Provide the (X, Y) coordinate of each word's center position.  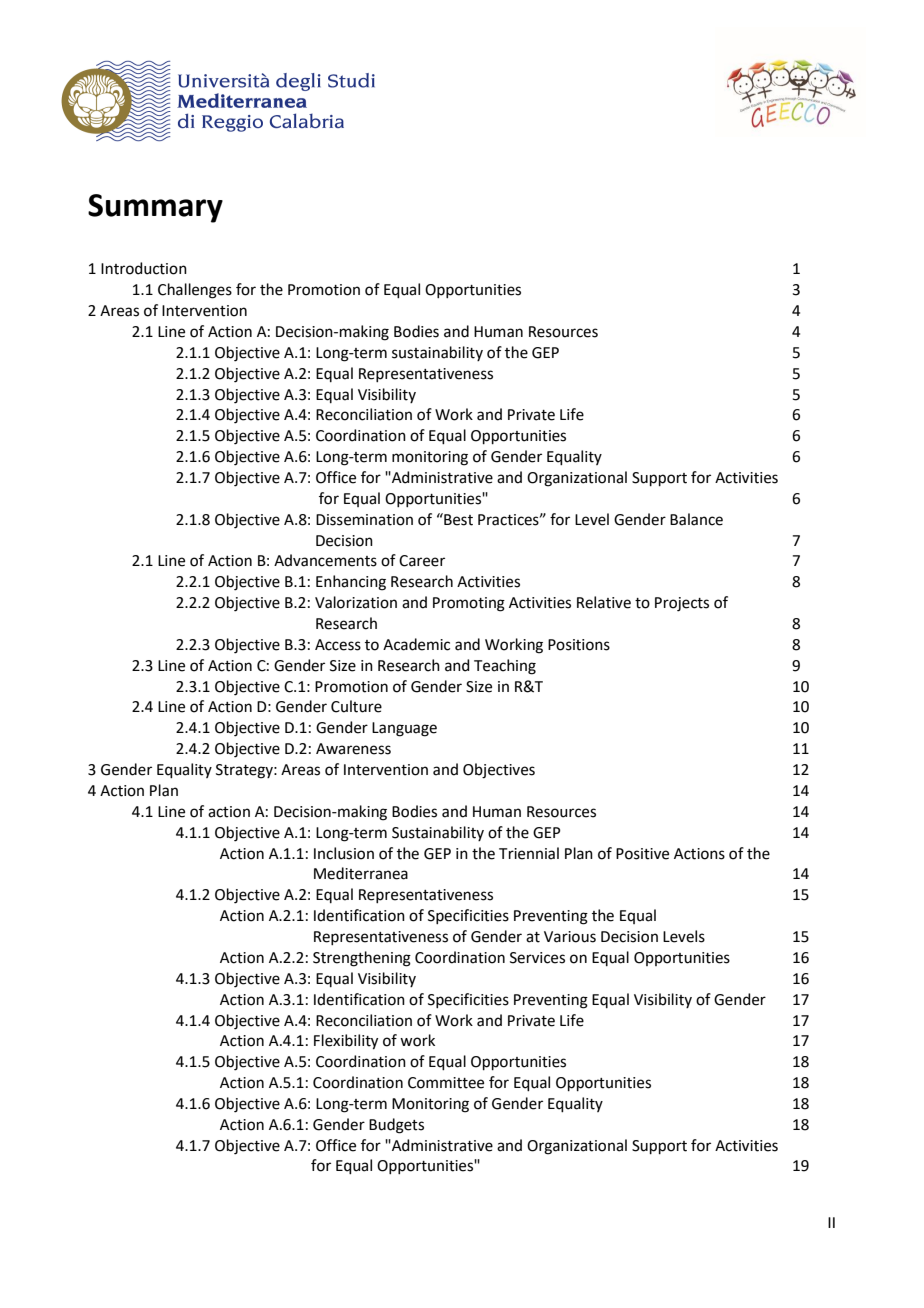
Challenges (195, 291)
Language (404, 729)
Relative (604, 602)
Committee (446, 1083)
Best (457, 519)
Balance (696, 519)
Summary (155, 208)
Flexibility (346, 1042)
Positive (642, 854)
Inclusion (344, 853)
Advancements (325, 560)
